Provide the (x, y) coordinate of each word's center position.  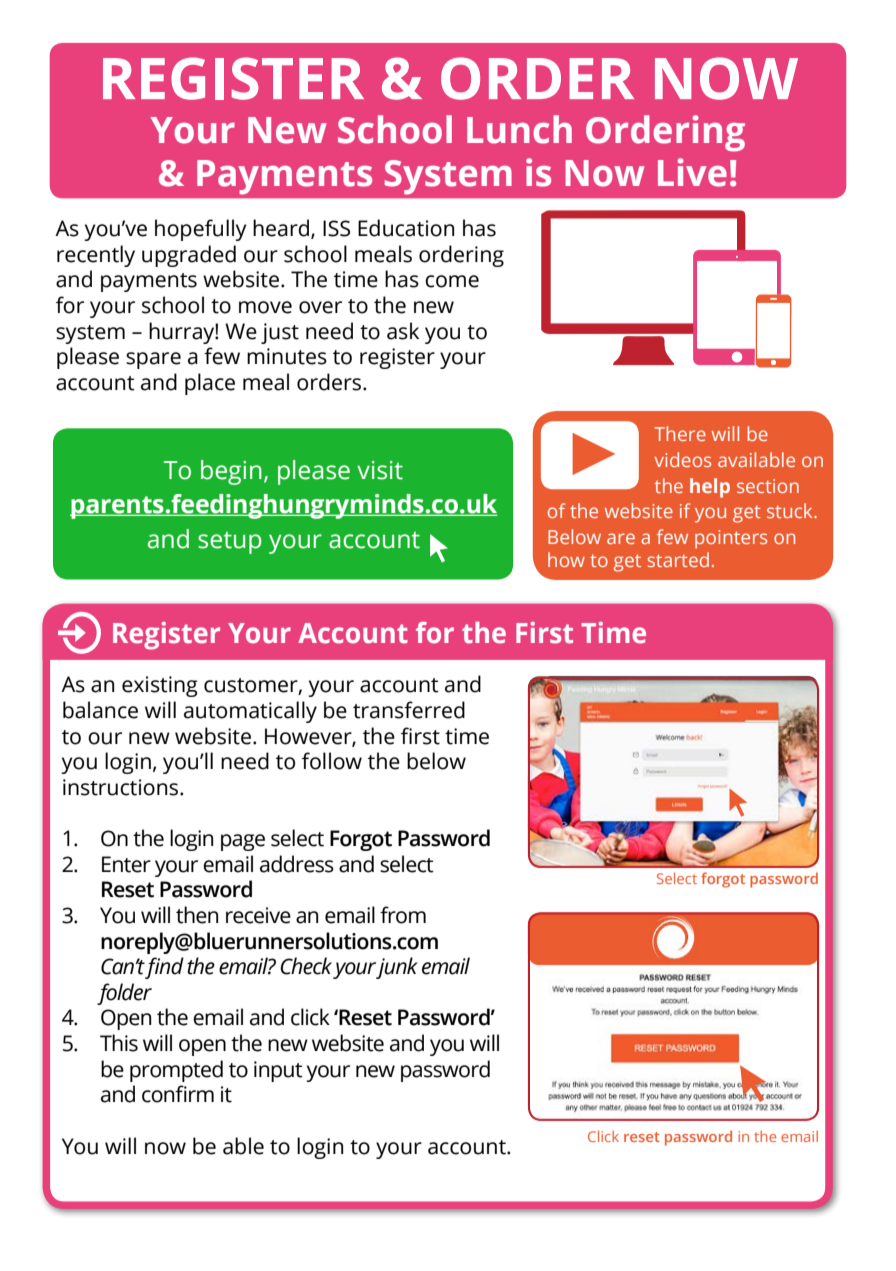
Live (692, 172)
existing (160, 686)
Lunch (519, 129)
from (403, 915)
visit (380, 470)
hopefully (201, 230)
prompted (176, 1071)
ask (403, 331)
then (197, 915)
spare (153, 360)
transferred (409, 710)
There (680, 433)
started (678, 559)
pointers (731, 539)
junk (397, 968)
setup (229, 543)
